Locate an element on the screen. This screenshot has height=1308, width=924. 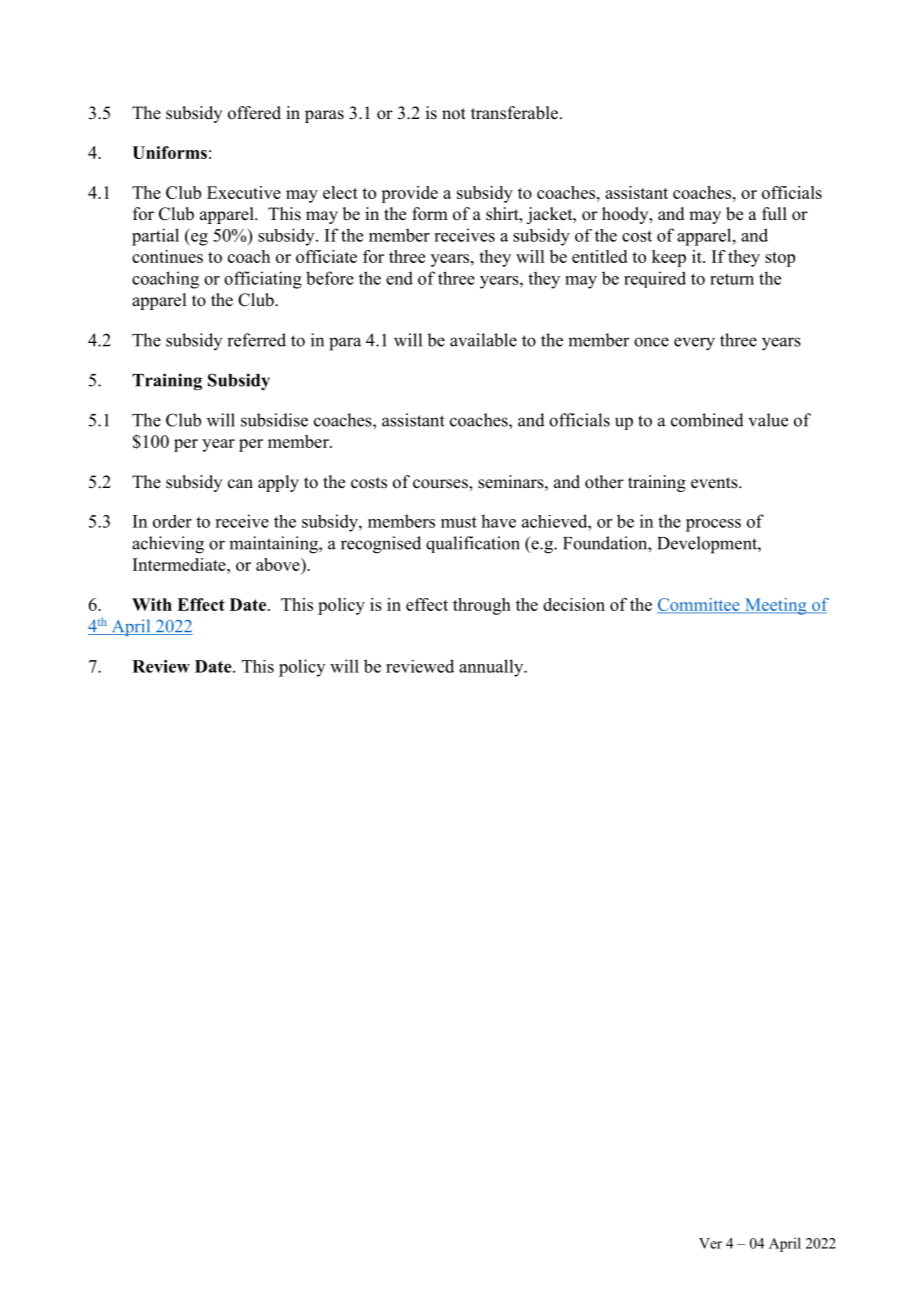
events is located at coordinates (715, 483).
